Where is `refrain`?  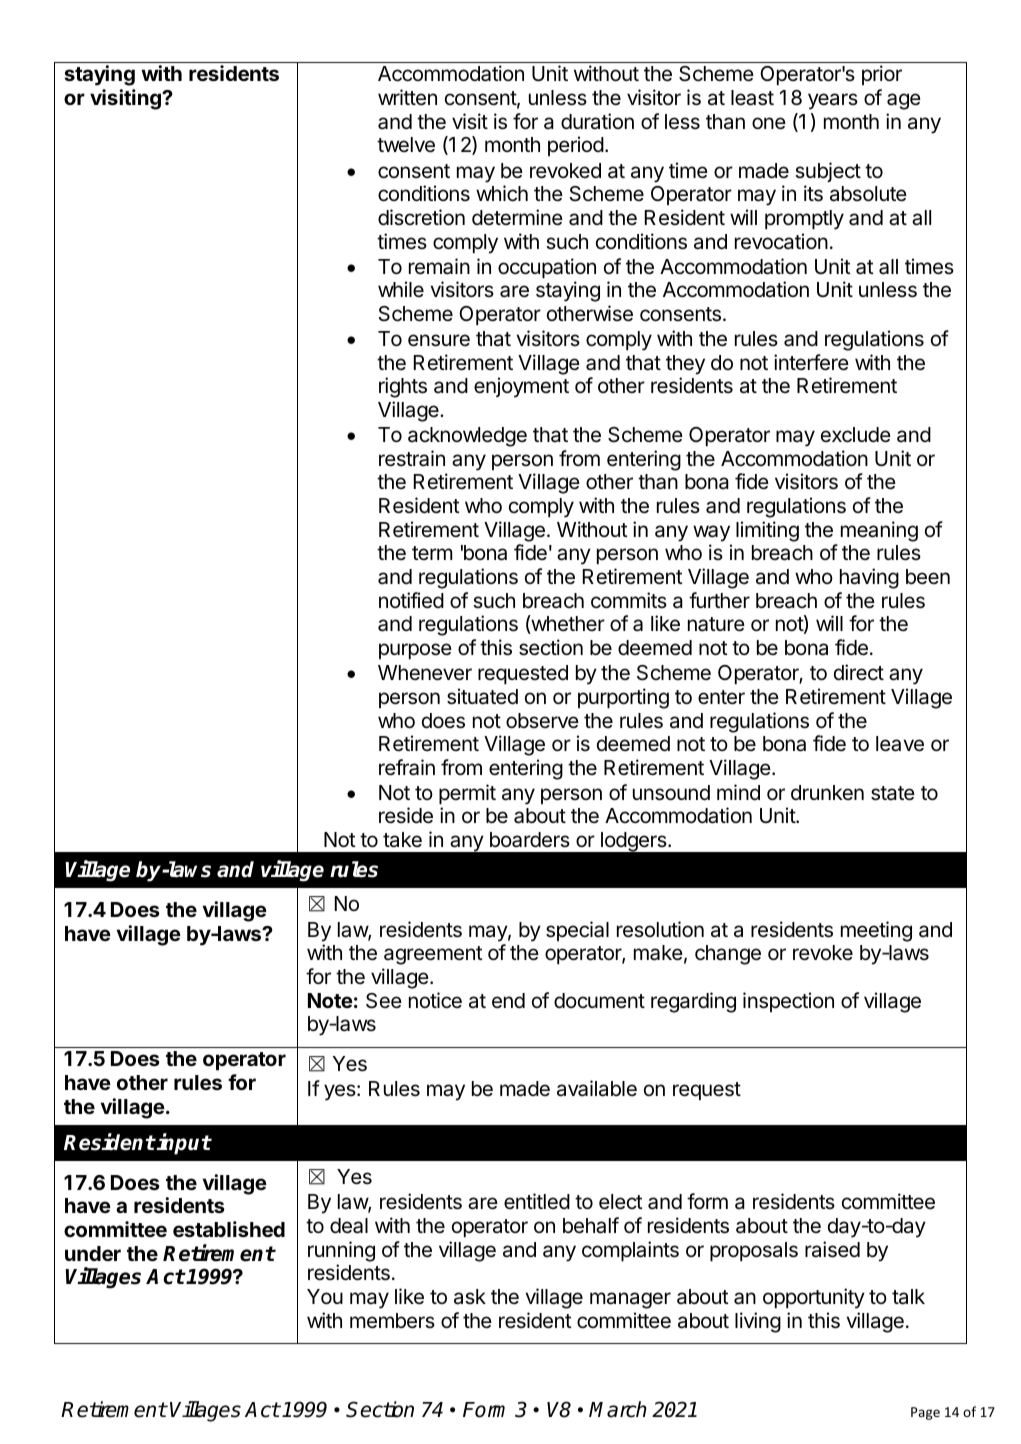 refrain is located at coordinates (407, 767).
